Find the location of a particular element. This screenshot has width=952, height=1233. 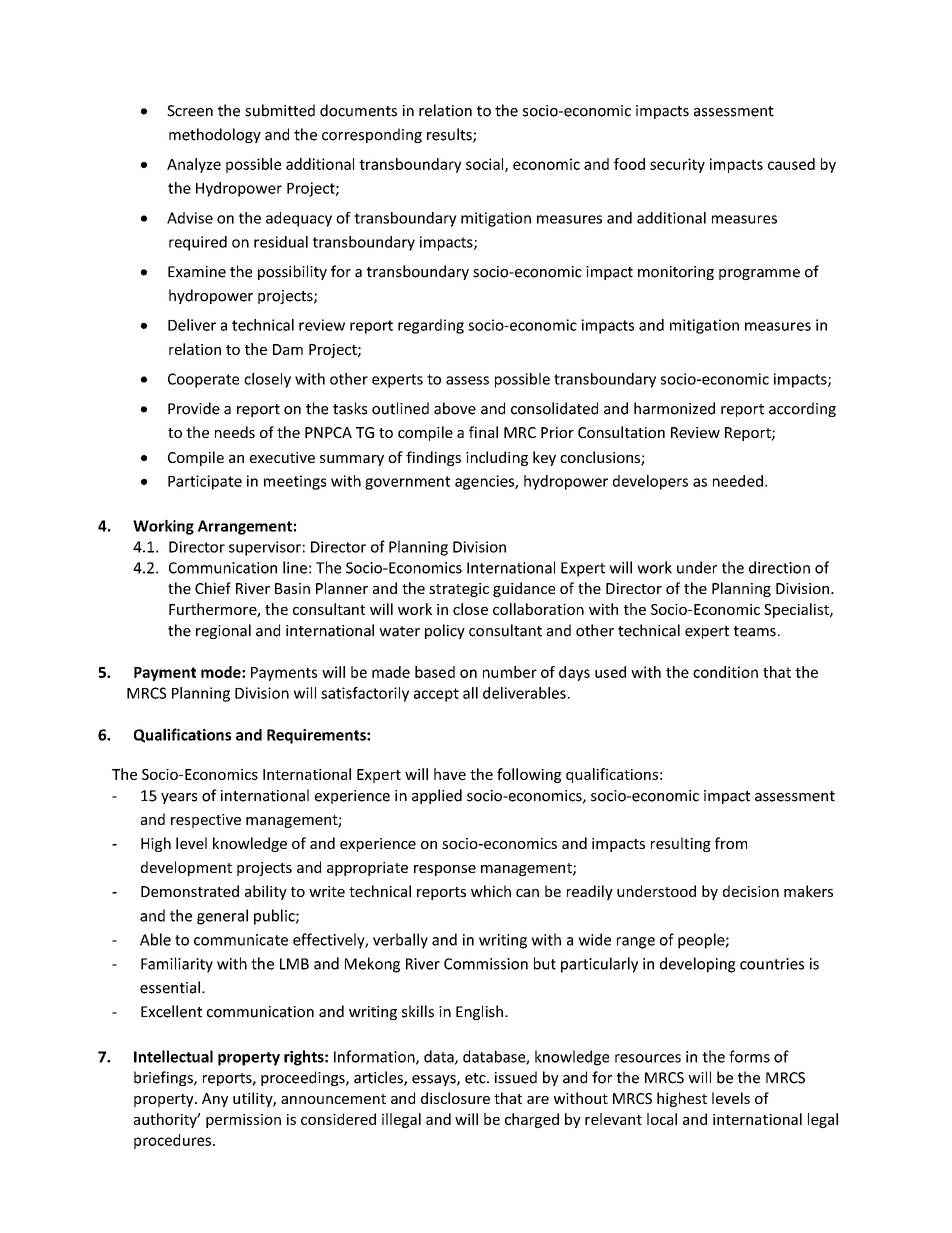

methodology is located at coordinates (215, 135).
